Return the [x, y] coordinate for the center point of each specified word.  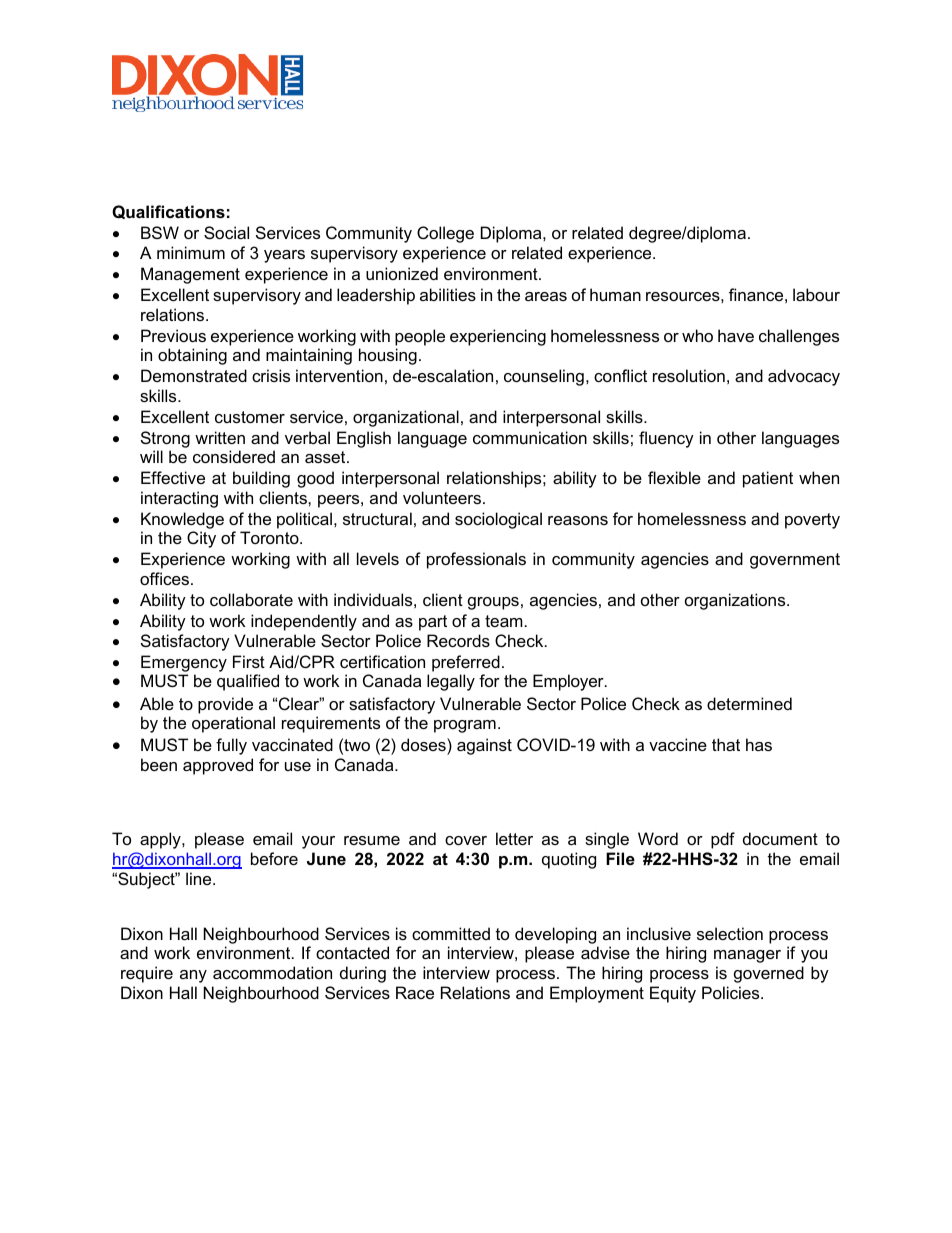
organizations [736, 601]
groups [493, 603]
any [193, 976]
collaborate [251, 599]
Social [226, 232]
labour [816, 294]
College [445, 234]
